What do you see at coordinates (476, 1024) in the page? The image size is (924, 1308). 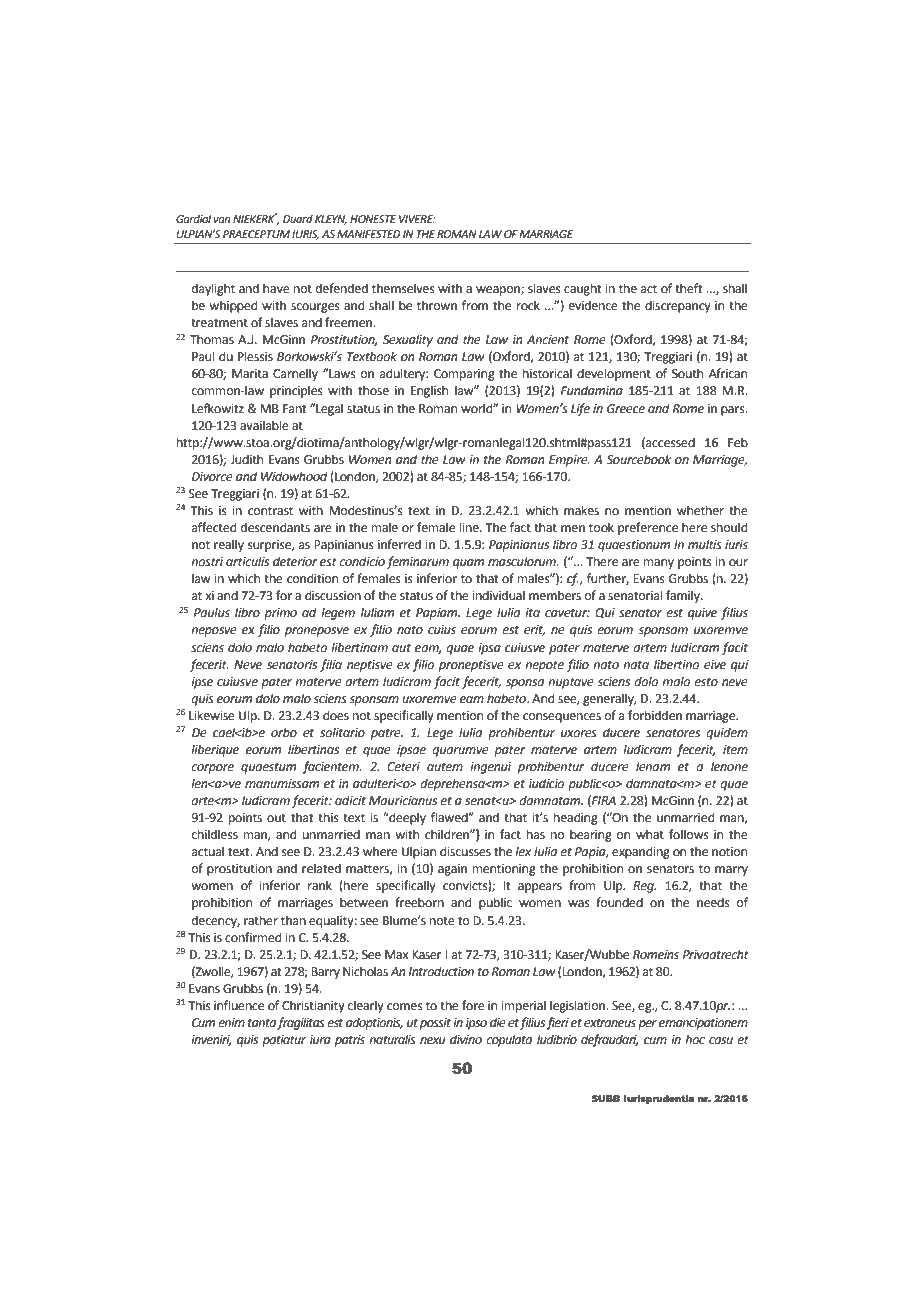 I see `ipso` at bounding box center [476, 1024].
